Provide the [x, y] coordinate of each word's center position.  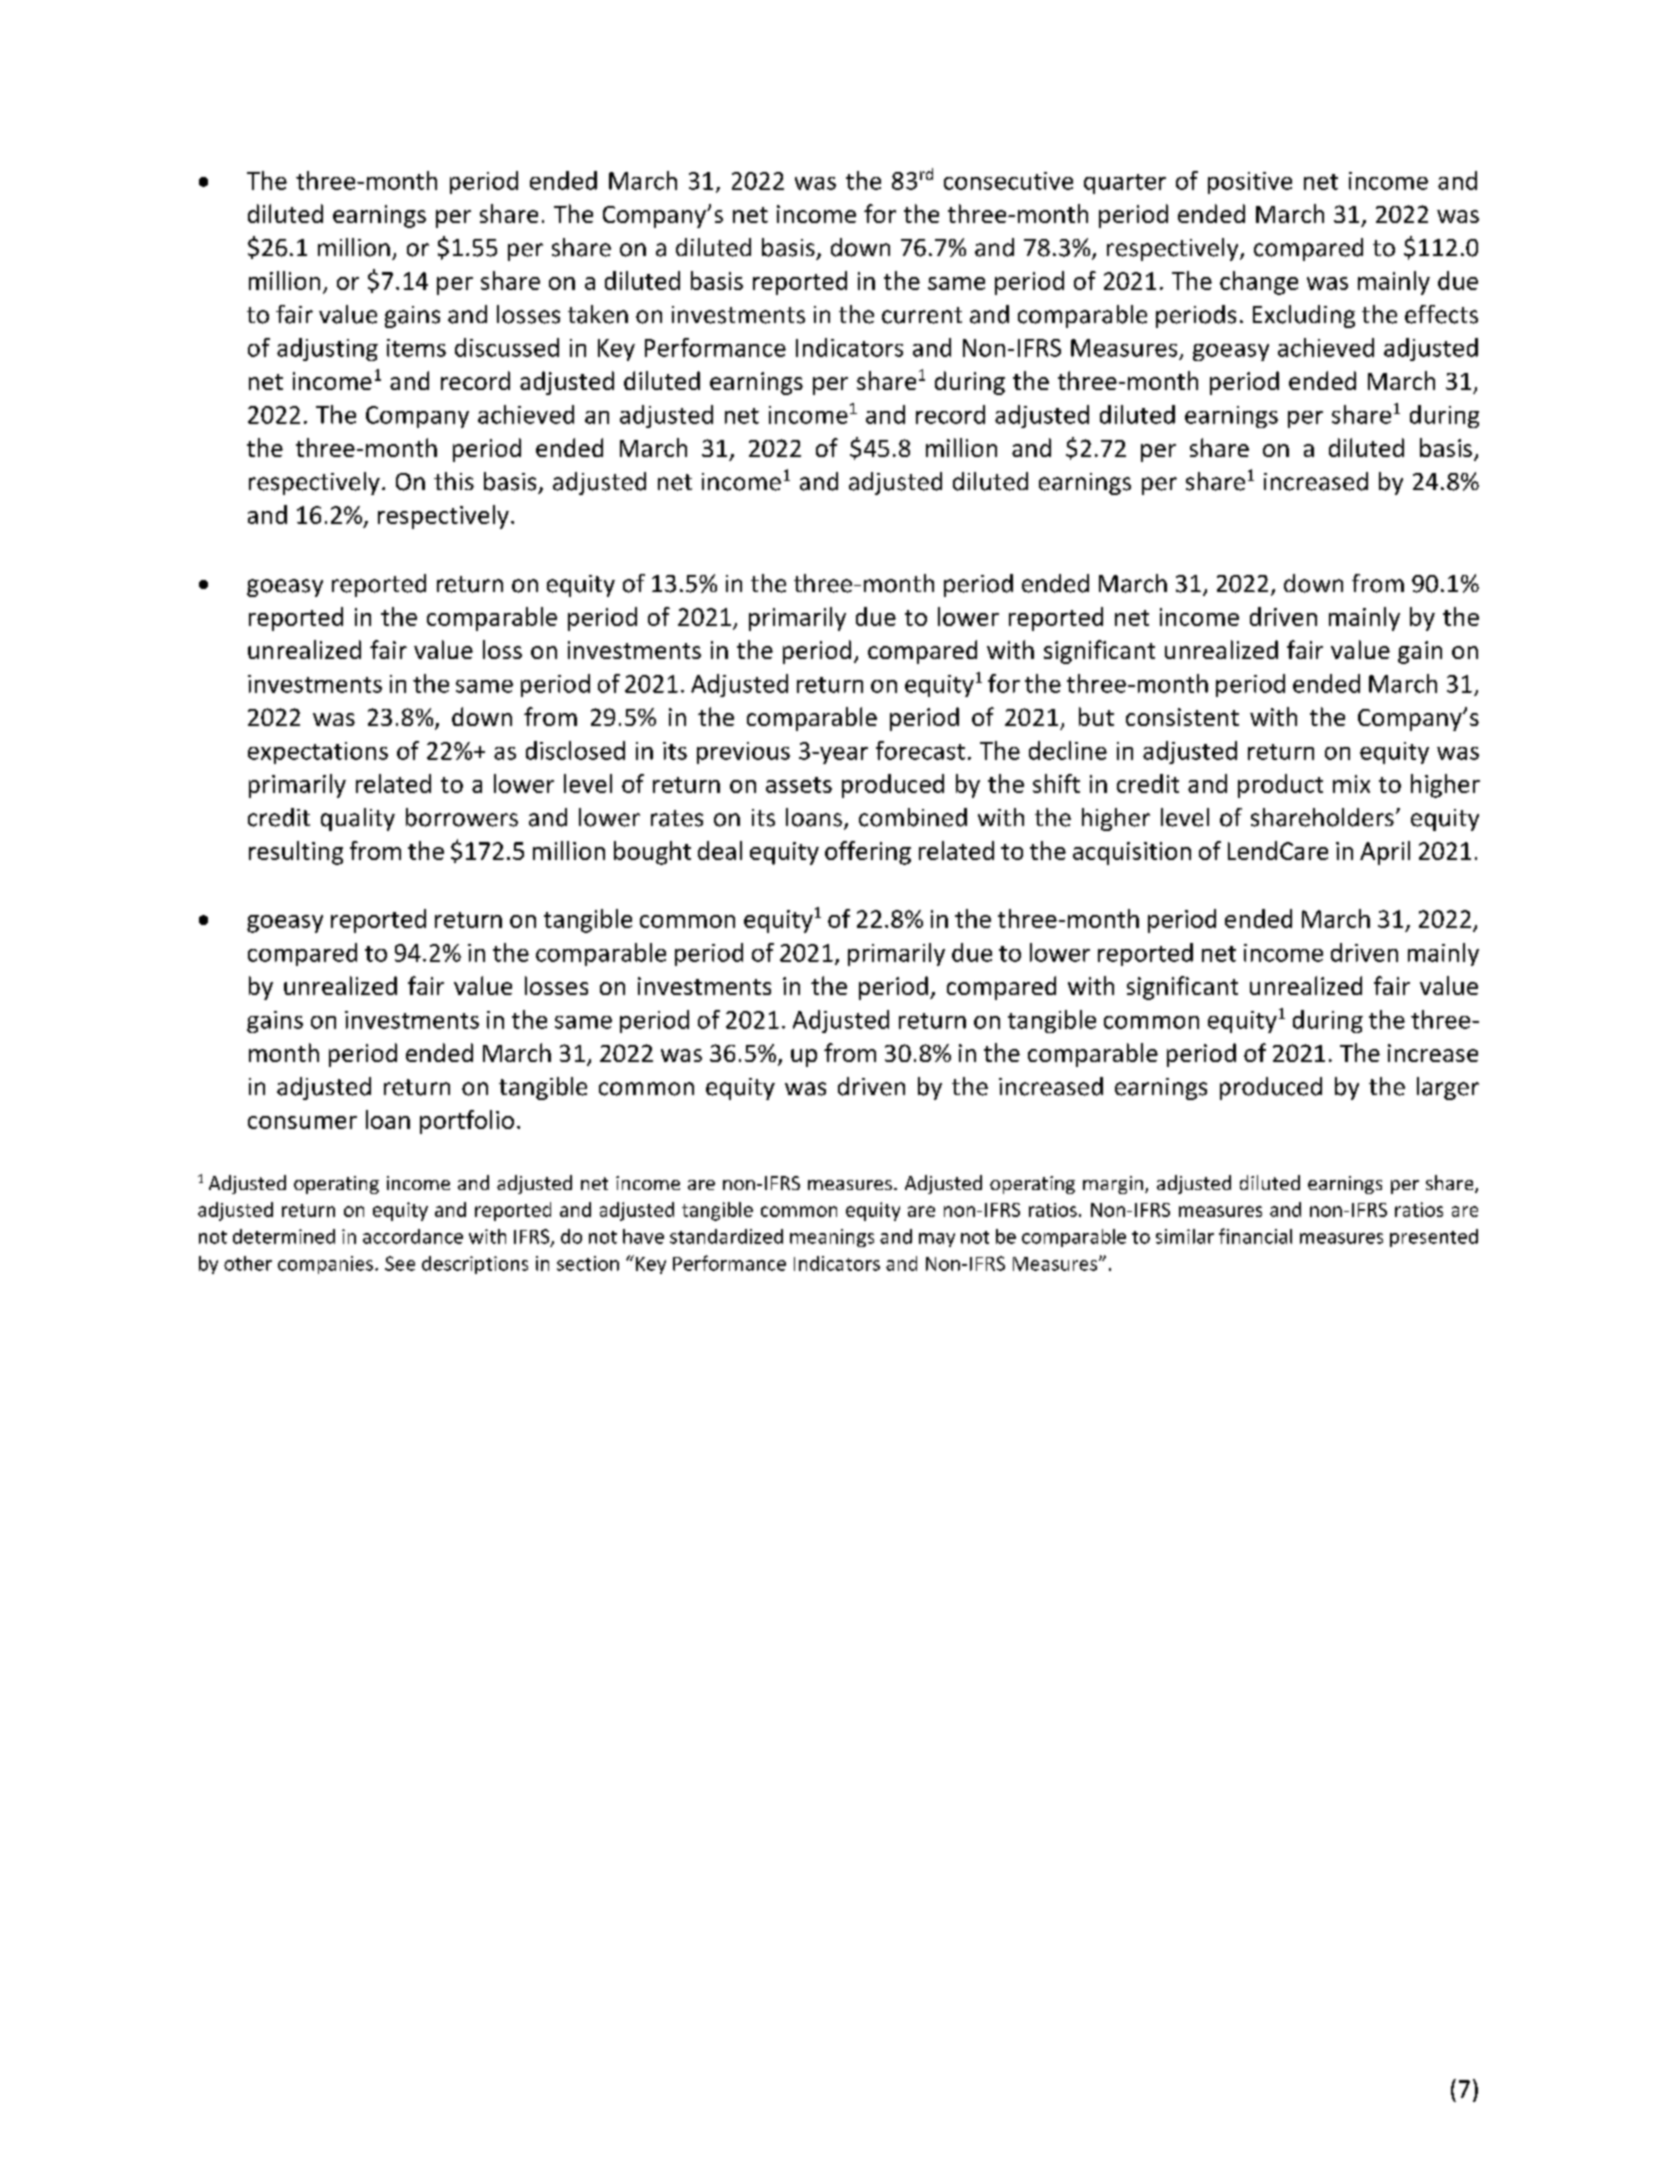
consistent [1182, 717]
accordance [413, 1236]
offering [868, 853]
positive [1250, 183]
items [416, 348]
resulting [296, 853]
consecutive [1008, 181]
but [1096, 716]
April [1385, 853]
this [454, 481]
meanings [832, 1238]
